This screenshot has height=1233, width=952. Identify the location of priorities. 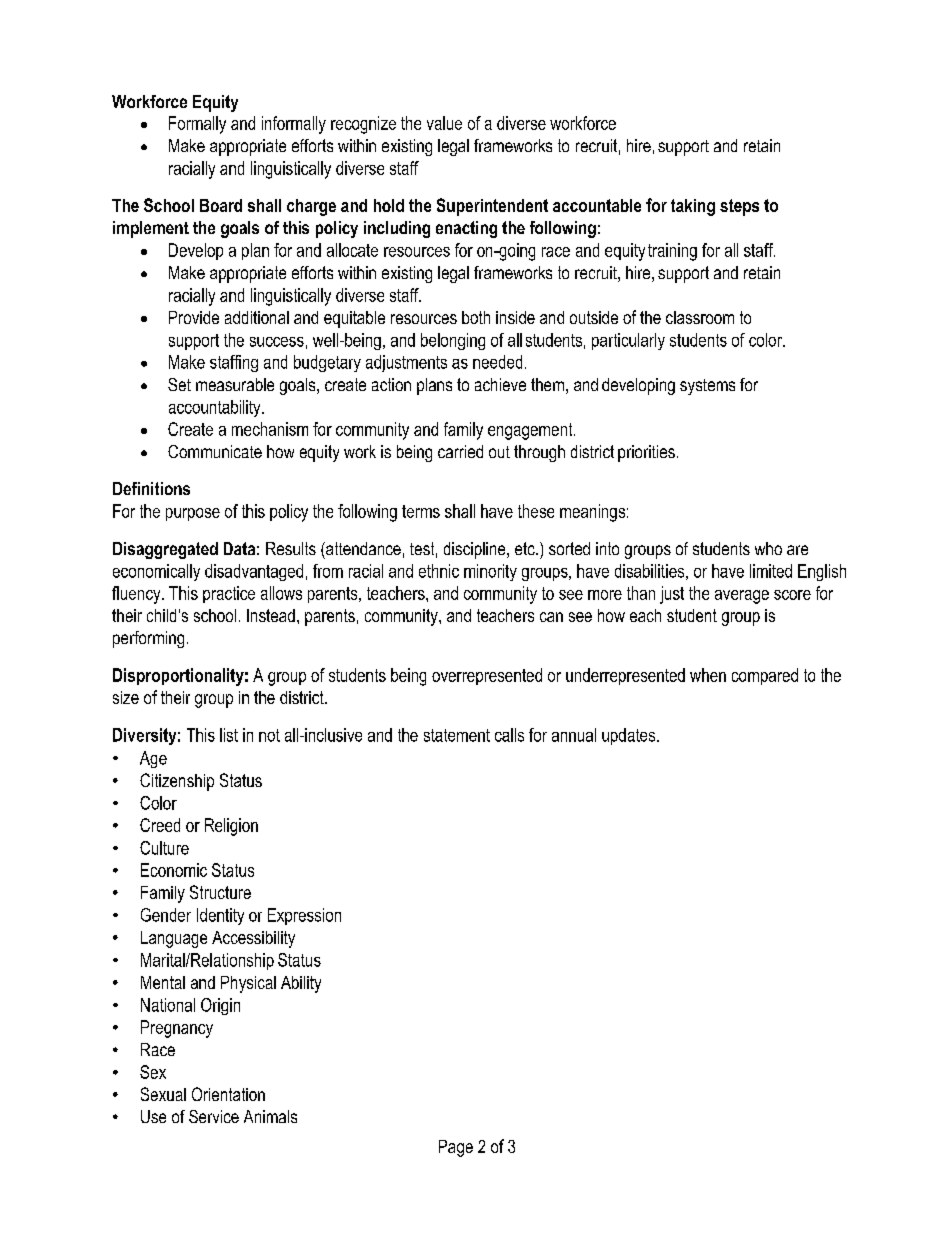
(646, 453).
